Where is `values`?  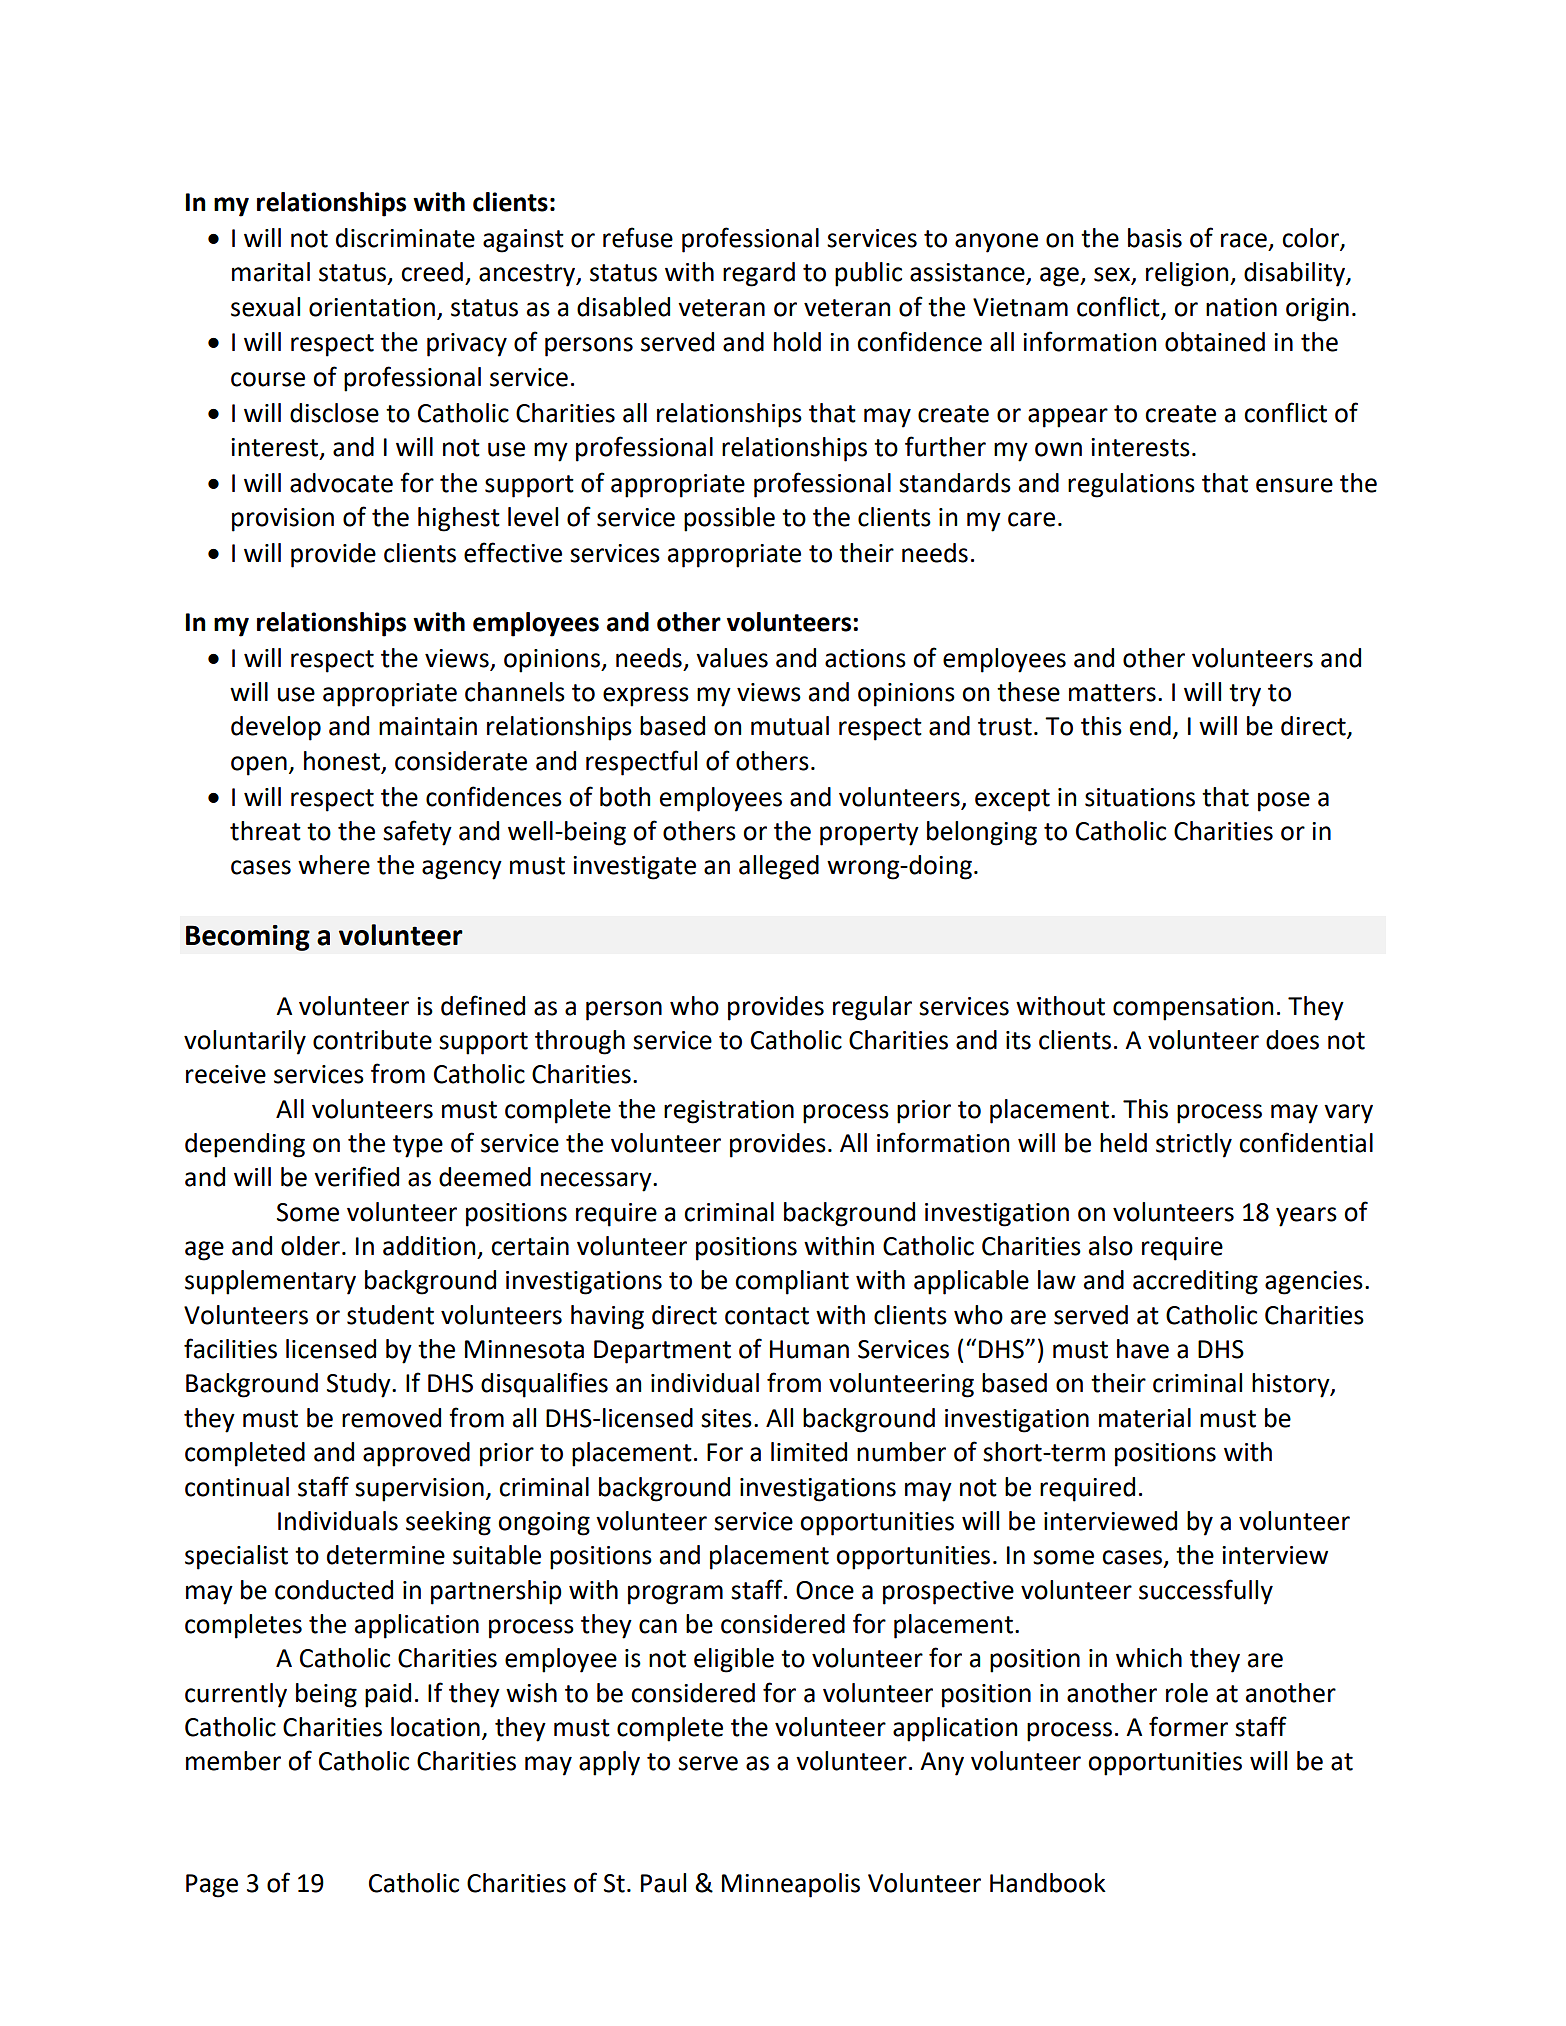 values is located at coordinates (732, 658).
